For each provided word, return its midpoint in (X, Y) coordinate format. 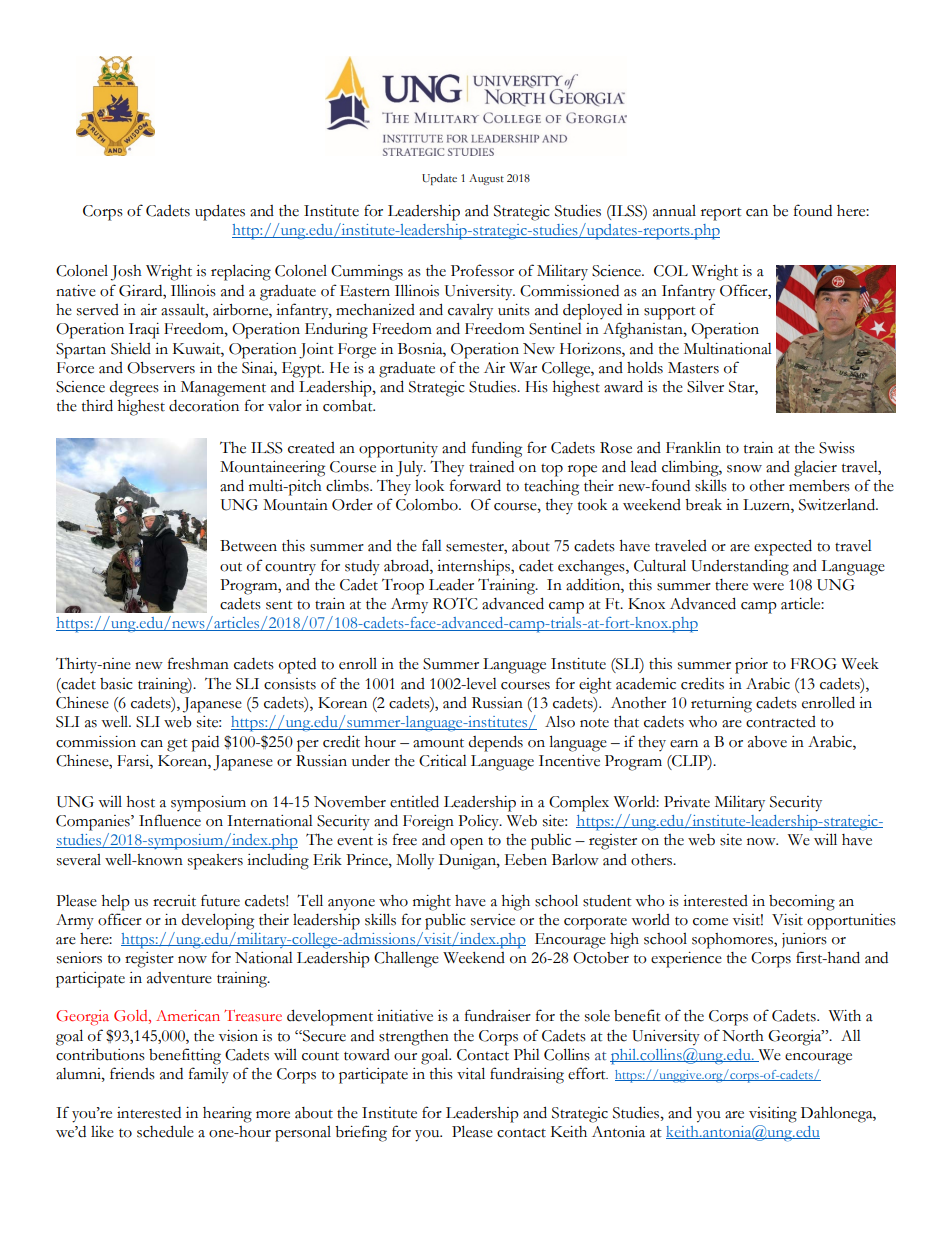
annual (674, 211)
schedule (165, 1131)
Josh (126, 273)
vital (471, 1073)
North (743, 1036)
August (486, 179)
